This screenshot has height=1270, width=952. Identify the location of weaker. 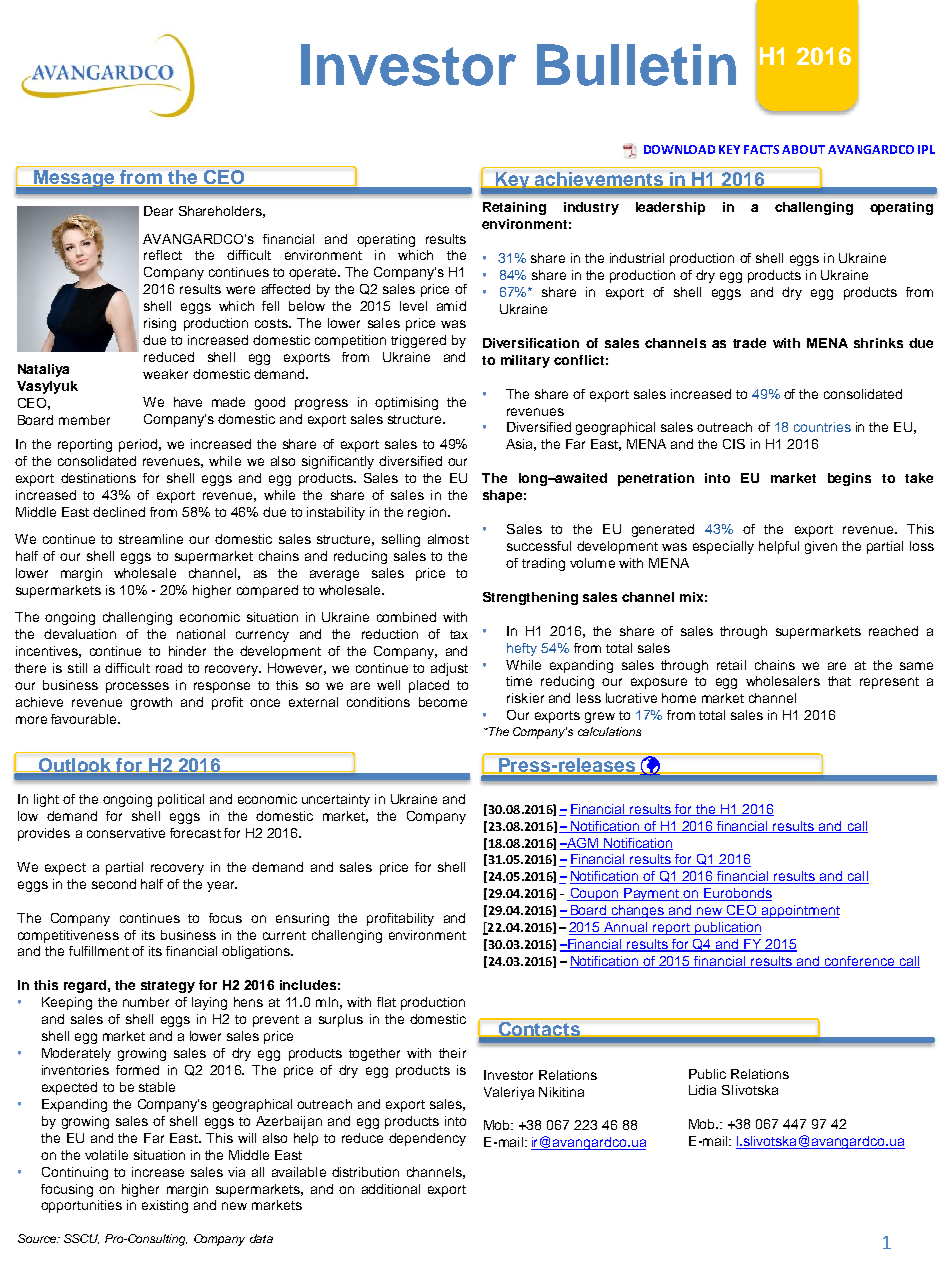
(165, 374).
